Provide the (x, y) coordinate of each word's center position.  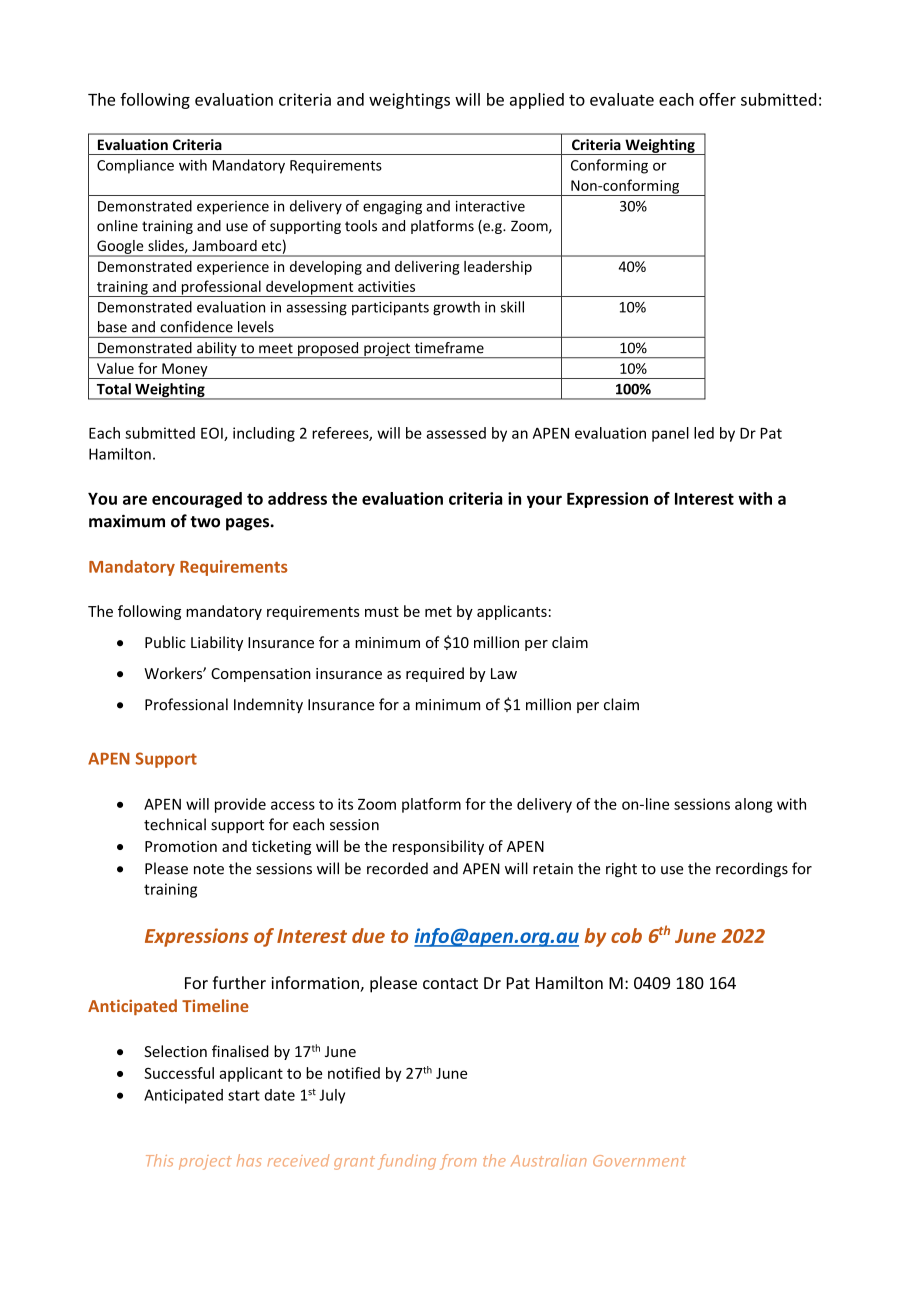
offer (717, 99)
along (754, 805)
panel (670, 434)
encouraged (197, 500)
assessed (456, 433)
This (159, 1160)
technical (175, 824)
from (458, 1162)
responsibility (438, 847)
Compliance (135, 166)
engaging (392, 208)
